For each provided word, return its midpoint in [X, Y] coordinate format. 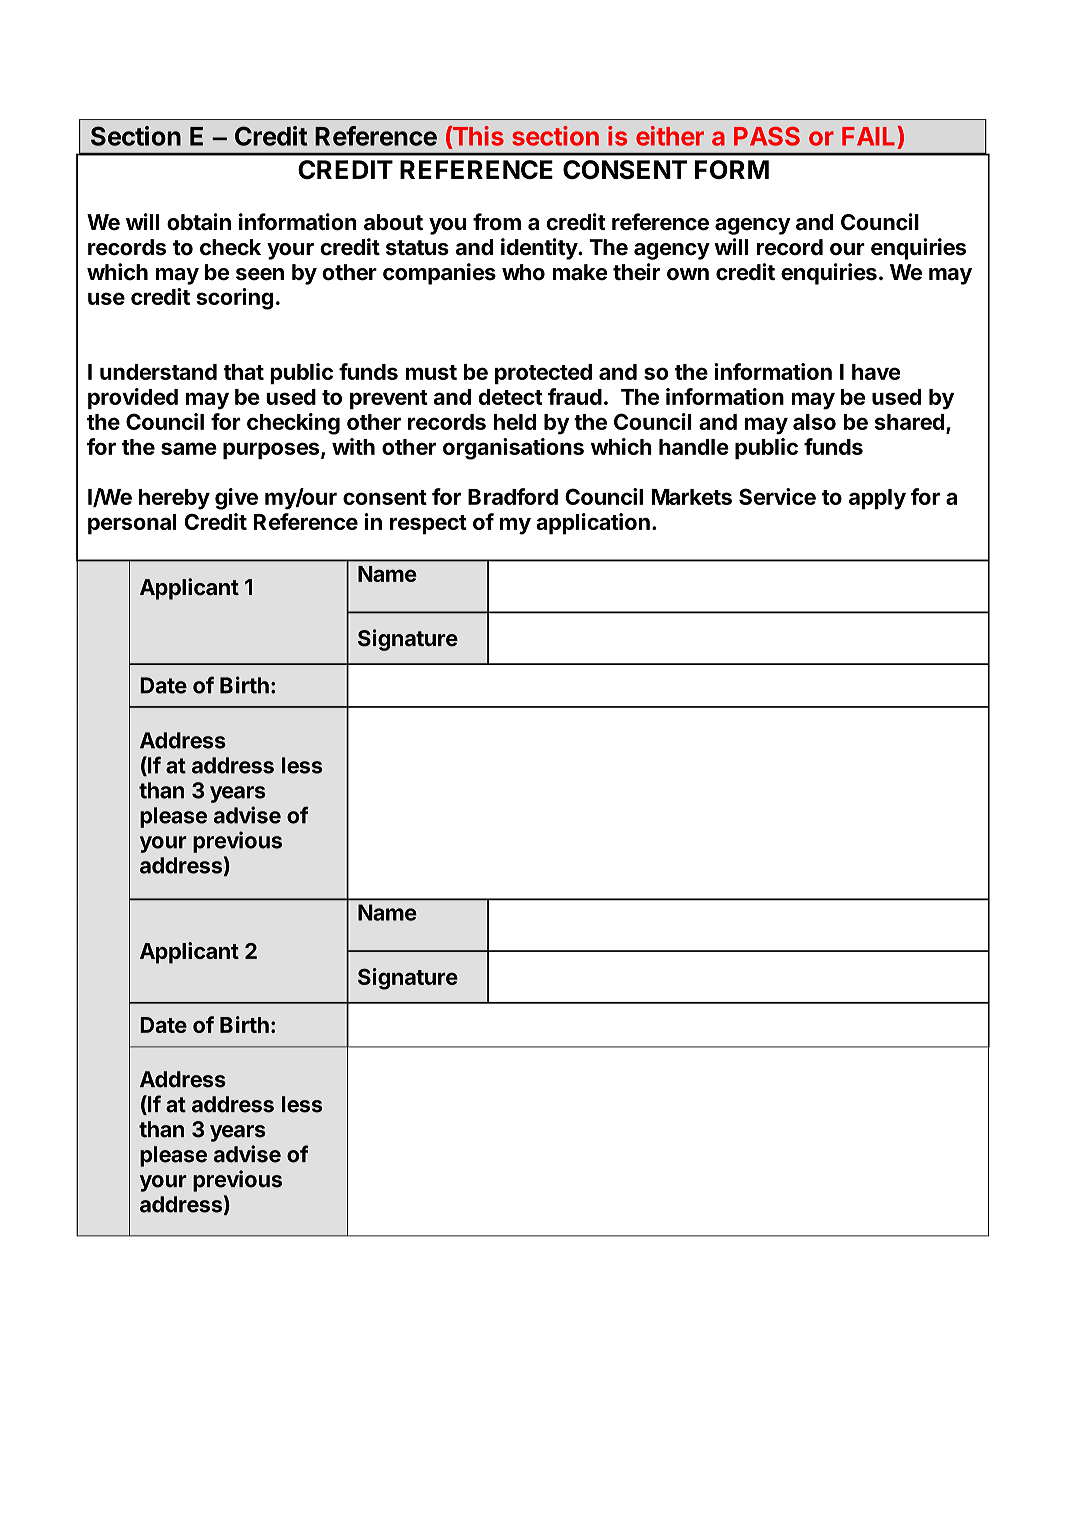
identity [540, 249]
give [236, 499]
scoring [234, 299]
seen [260, 274]
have [876, 372]
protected [543, 374]
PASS [767, 136]
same [189, 448]
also [814, 422]
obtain [199, 222]
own [688, 274]
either [670, 136]
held [515, 422]
